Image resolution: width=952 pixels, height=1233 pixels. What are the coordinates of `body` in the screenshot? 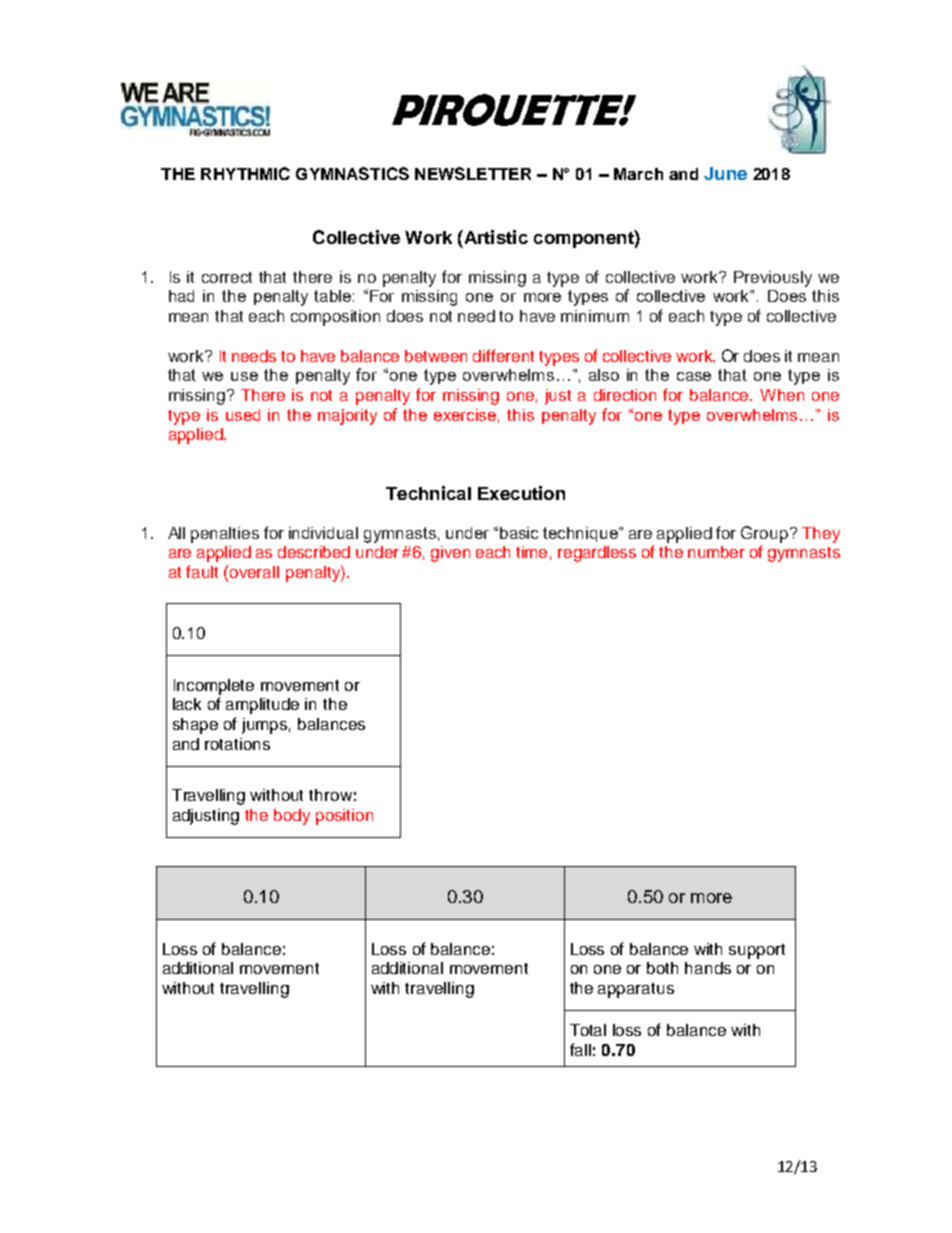 It's located at (292, 817).
